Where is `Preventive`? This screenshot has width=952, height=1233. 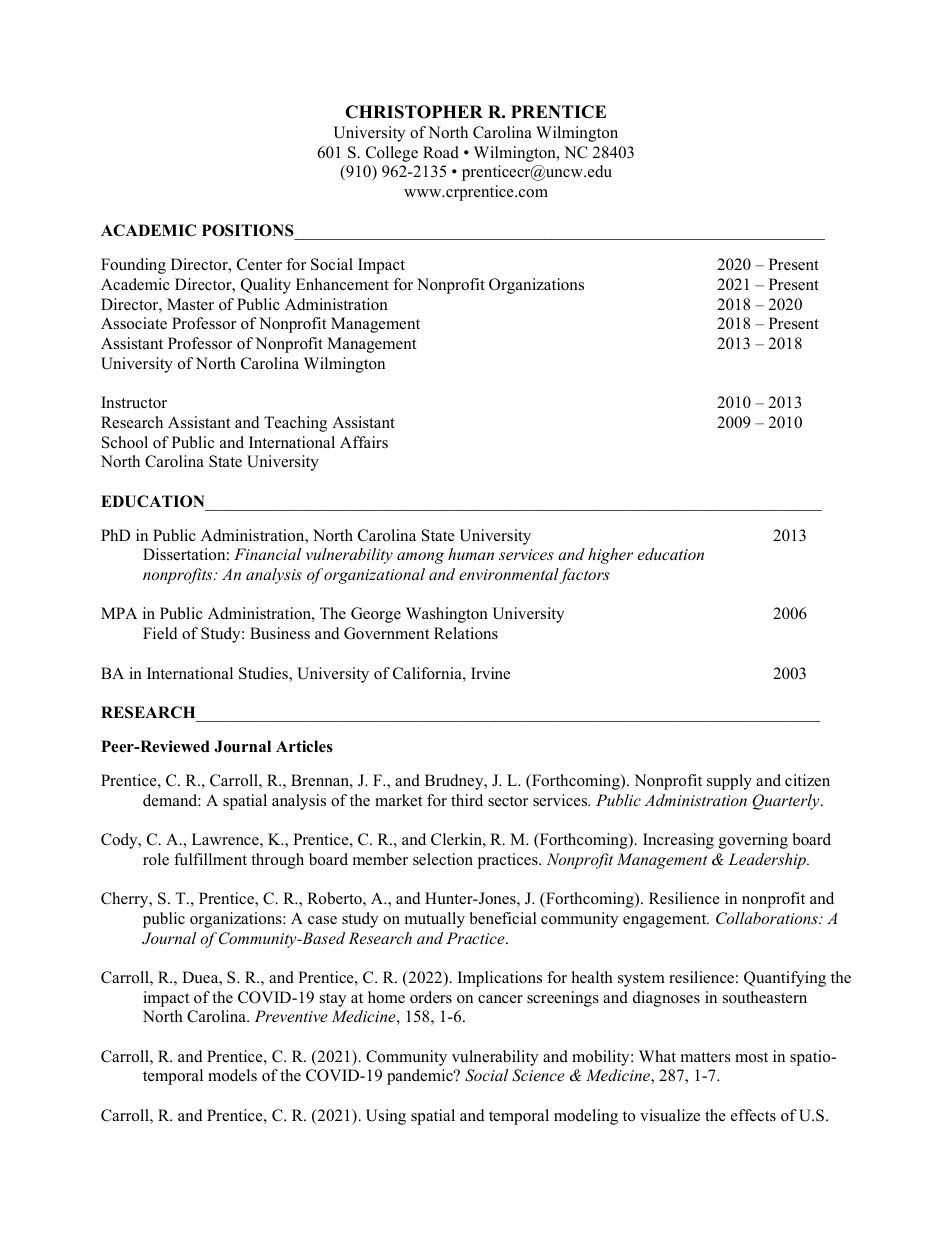
Preventive is located at coordinates (291, 1016).
